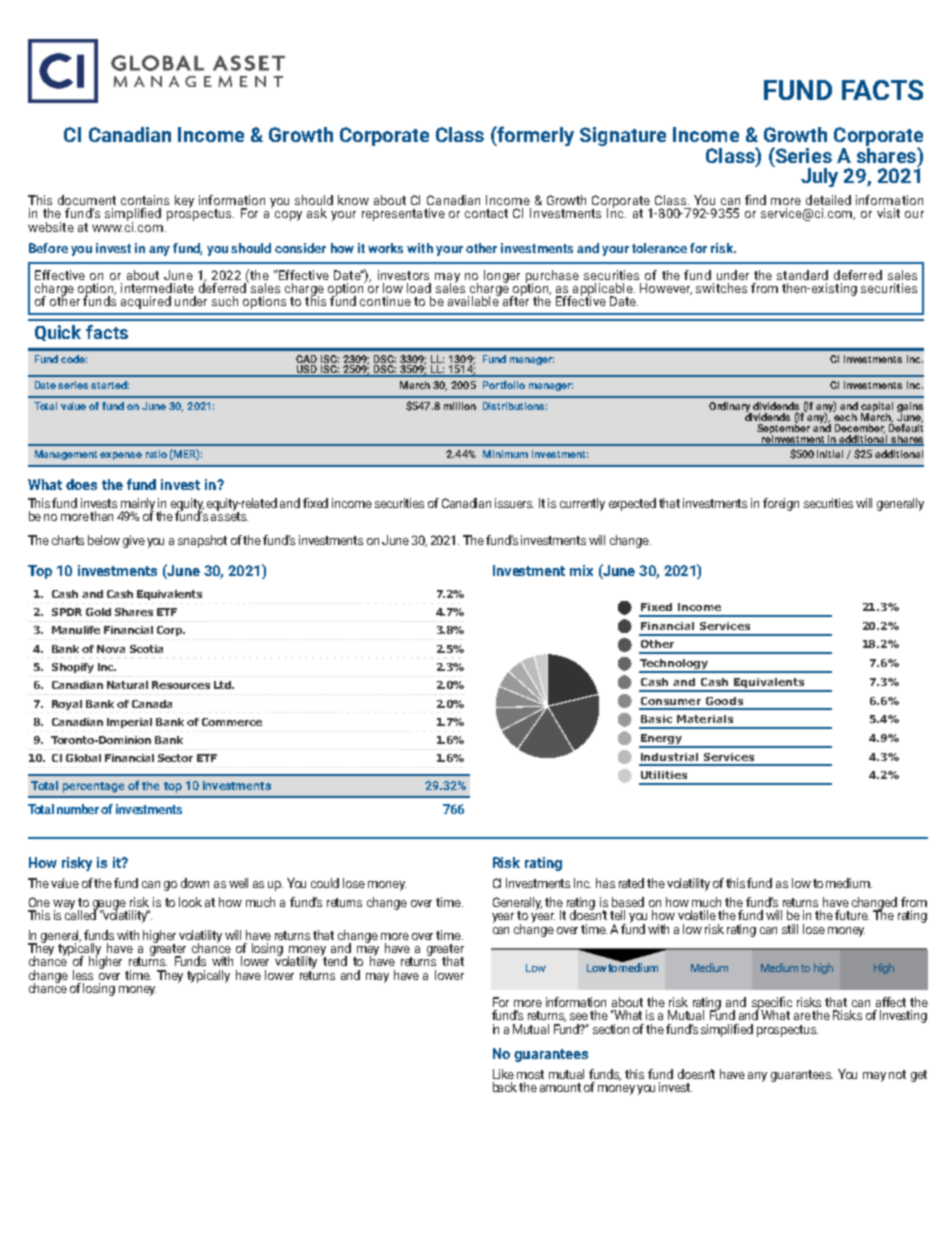 The width and height of the image is (952, 1233). What do you see at coordinates (503, 1074) in the image?
I see `Like` at bounding box center [503, 1074].
